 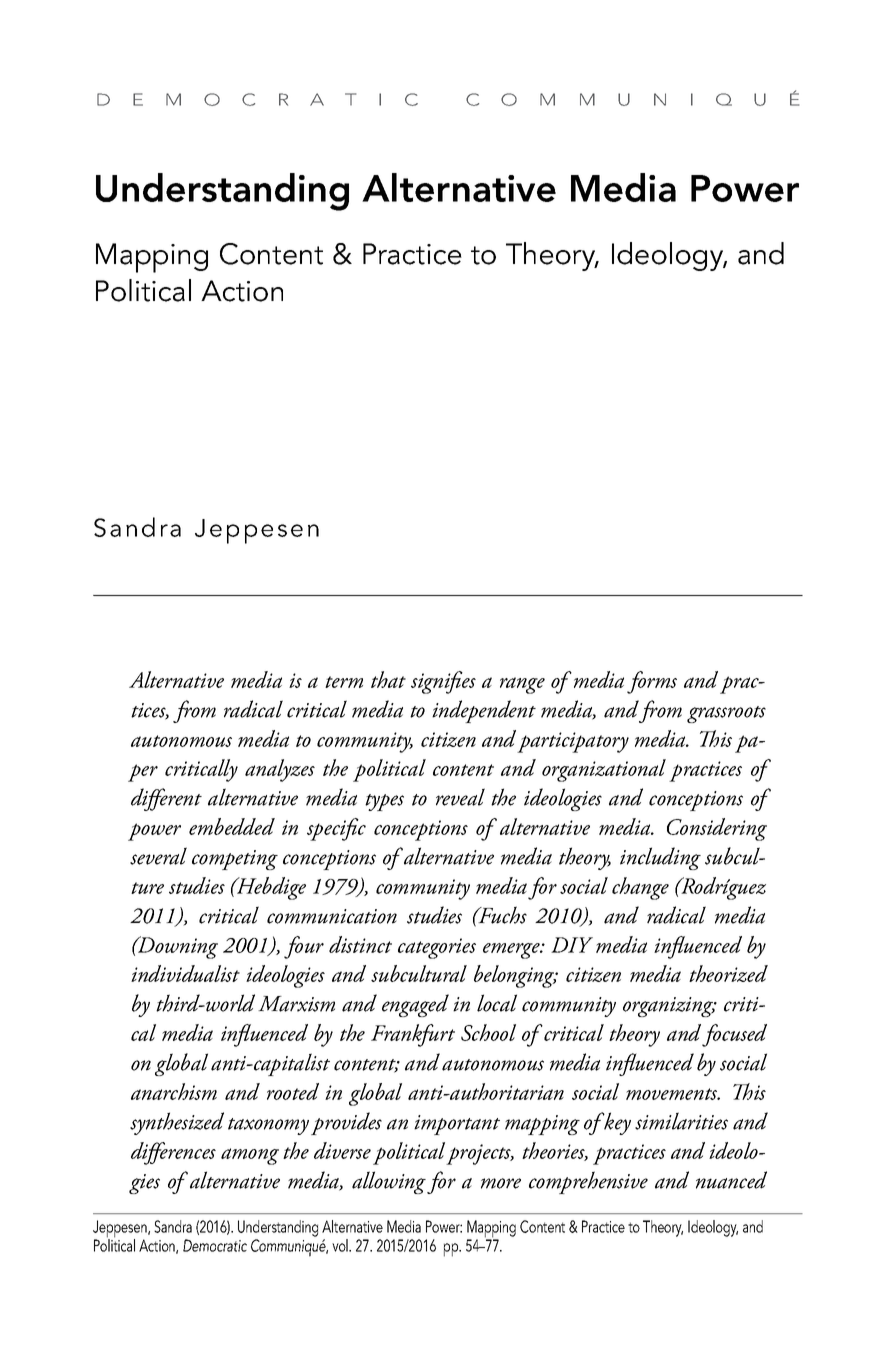 I want to click on individualist, so click(x=185, y=973).
